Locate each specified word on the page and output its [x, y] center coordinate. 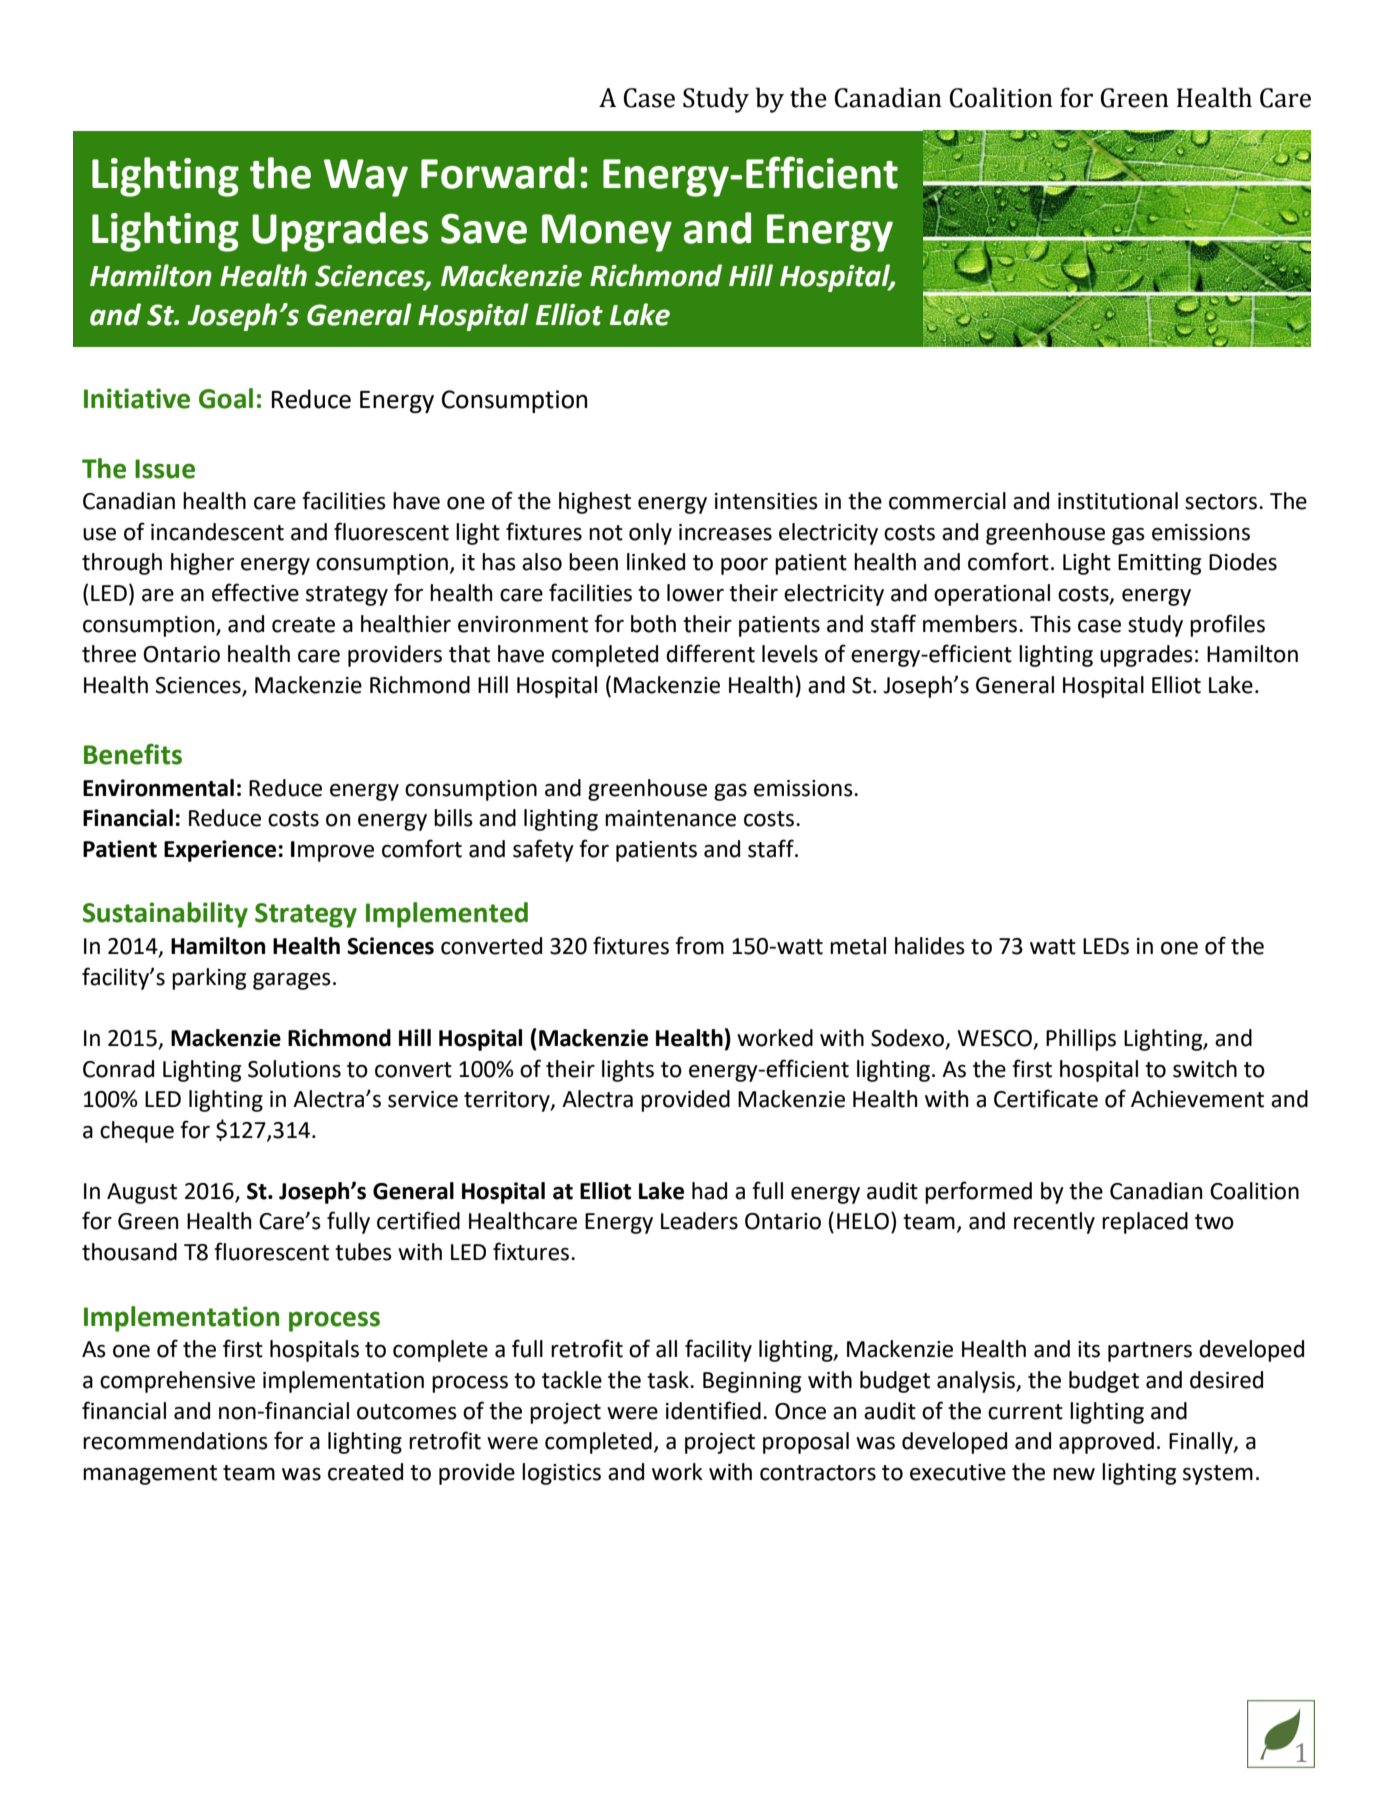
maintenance [670, 818]
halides [930, 946]
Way [366, 178]
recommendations [175, 1441]
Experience [220, 851]
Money [607, 233]
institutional [1118, 501]
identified [713, 1410]
